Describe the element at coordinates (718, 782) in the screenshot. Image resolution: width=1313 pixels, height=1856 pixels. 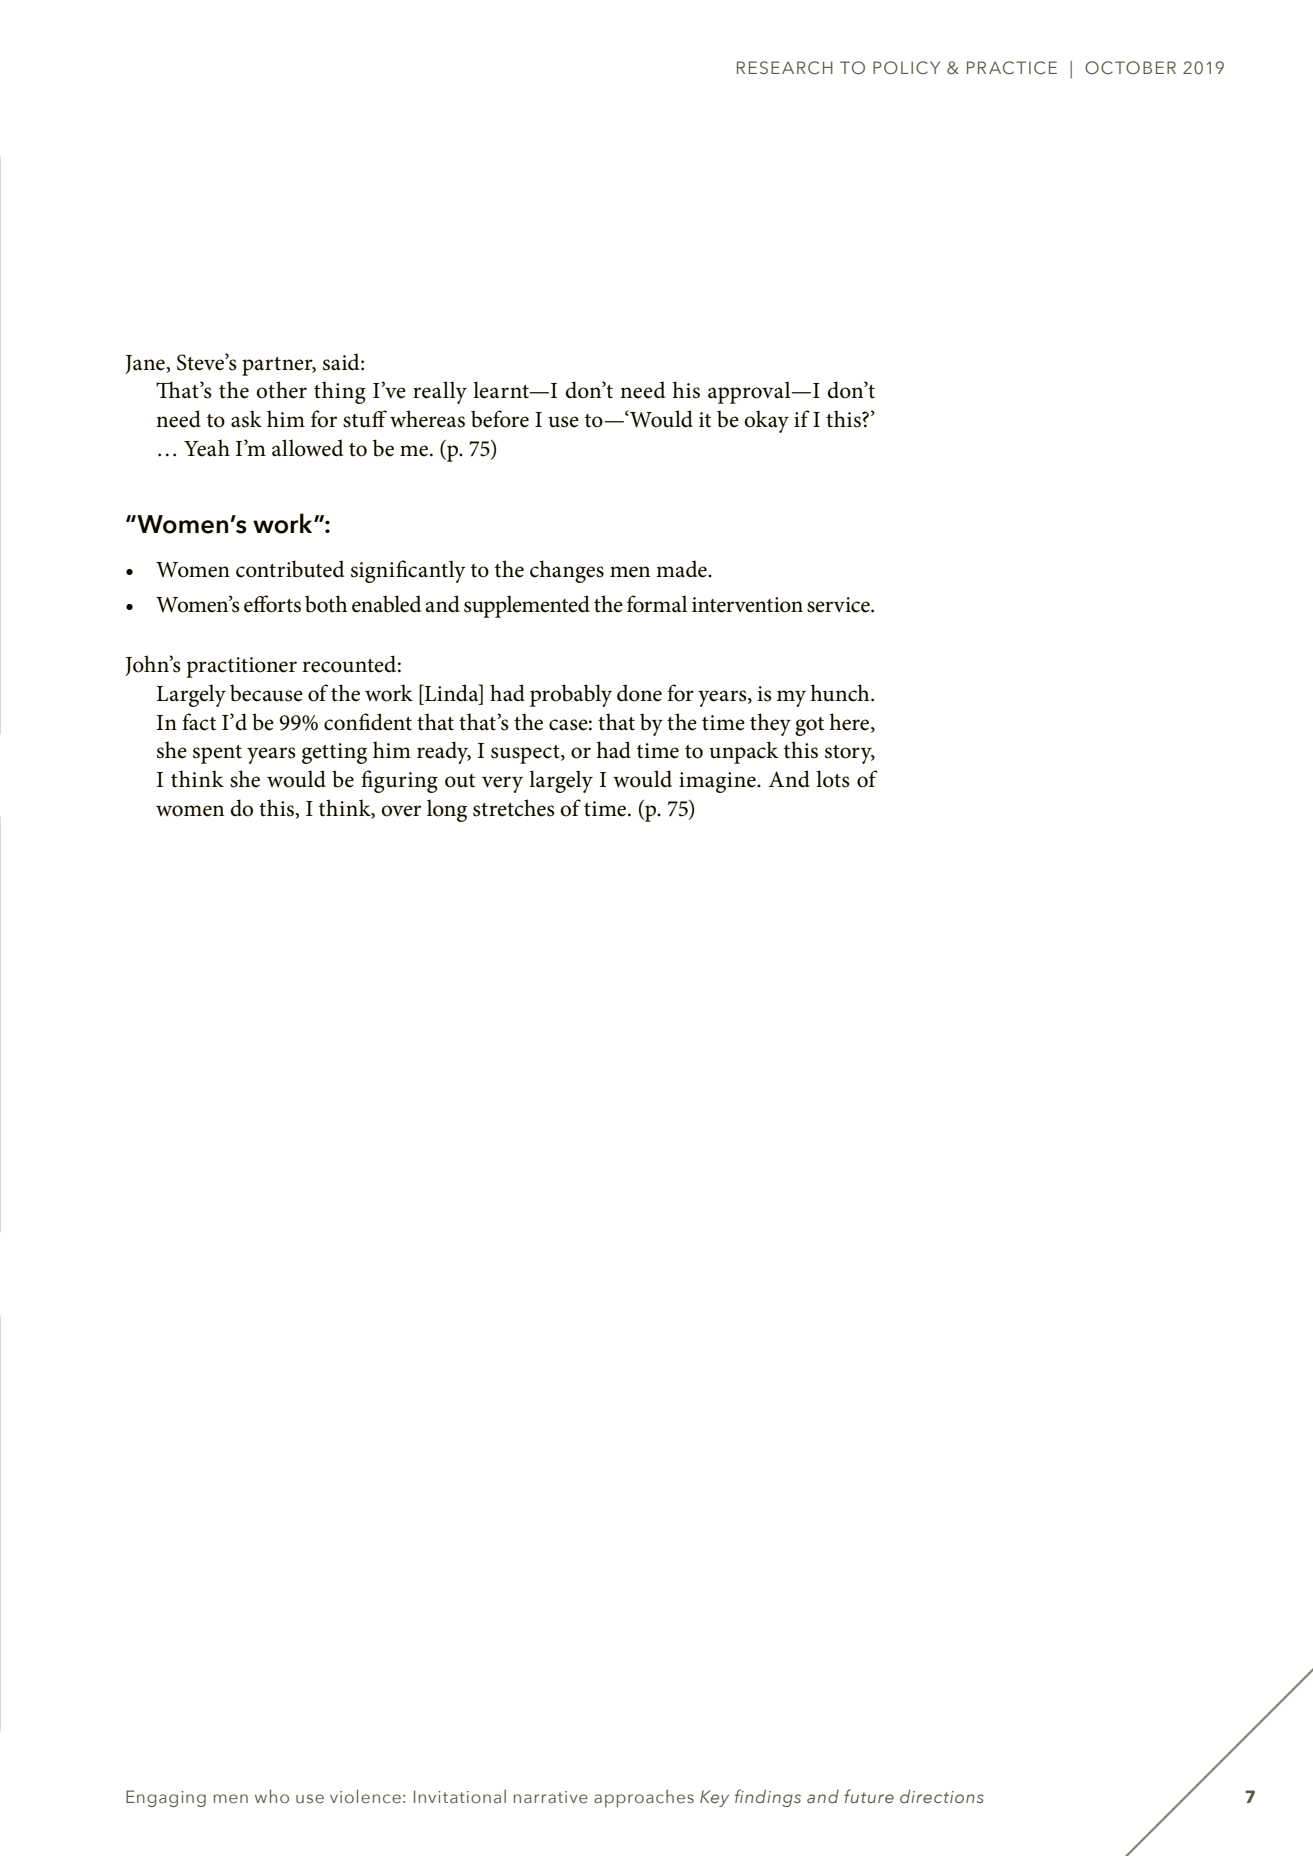
I see `imagine` at that location.
